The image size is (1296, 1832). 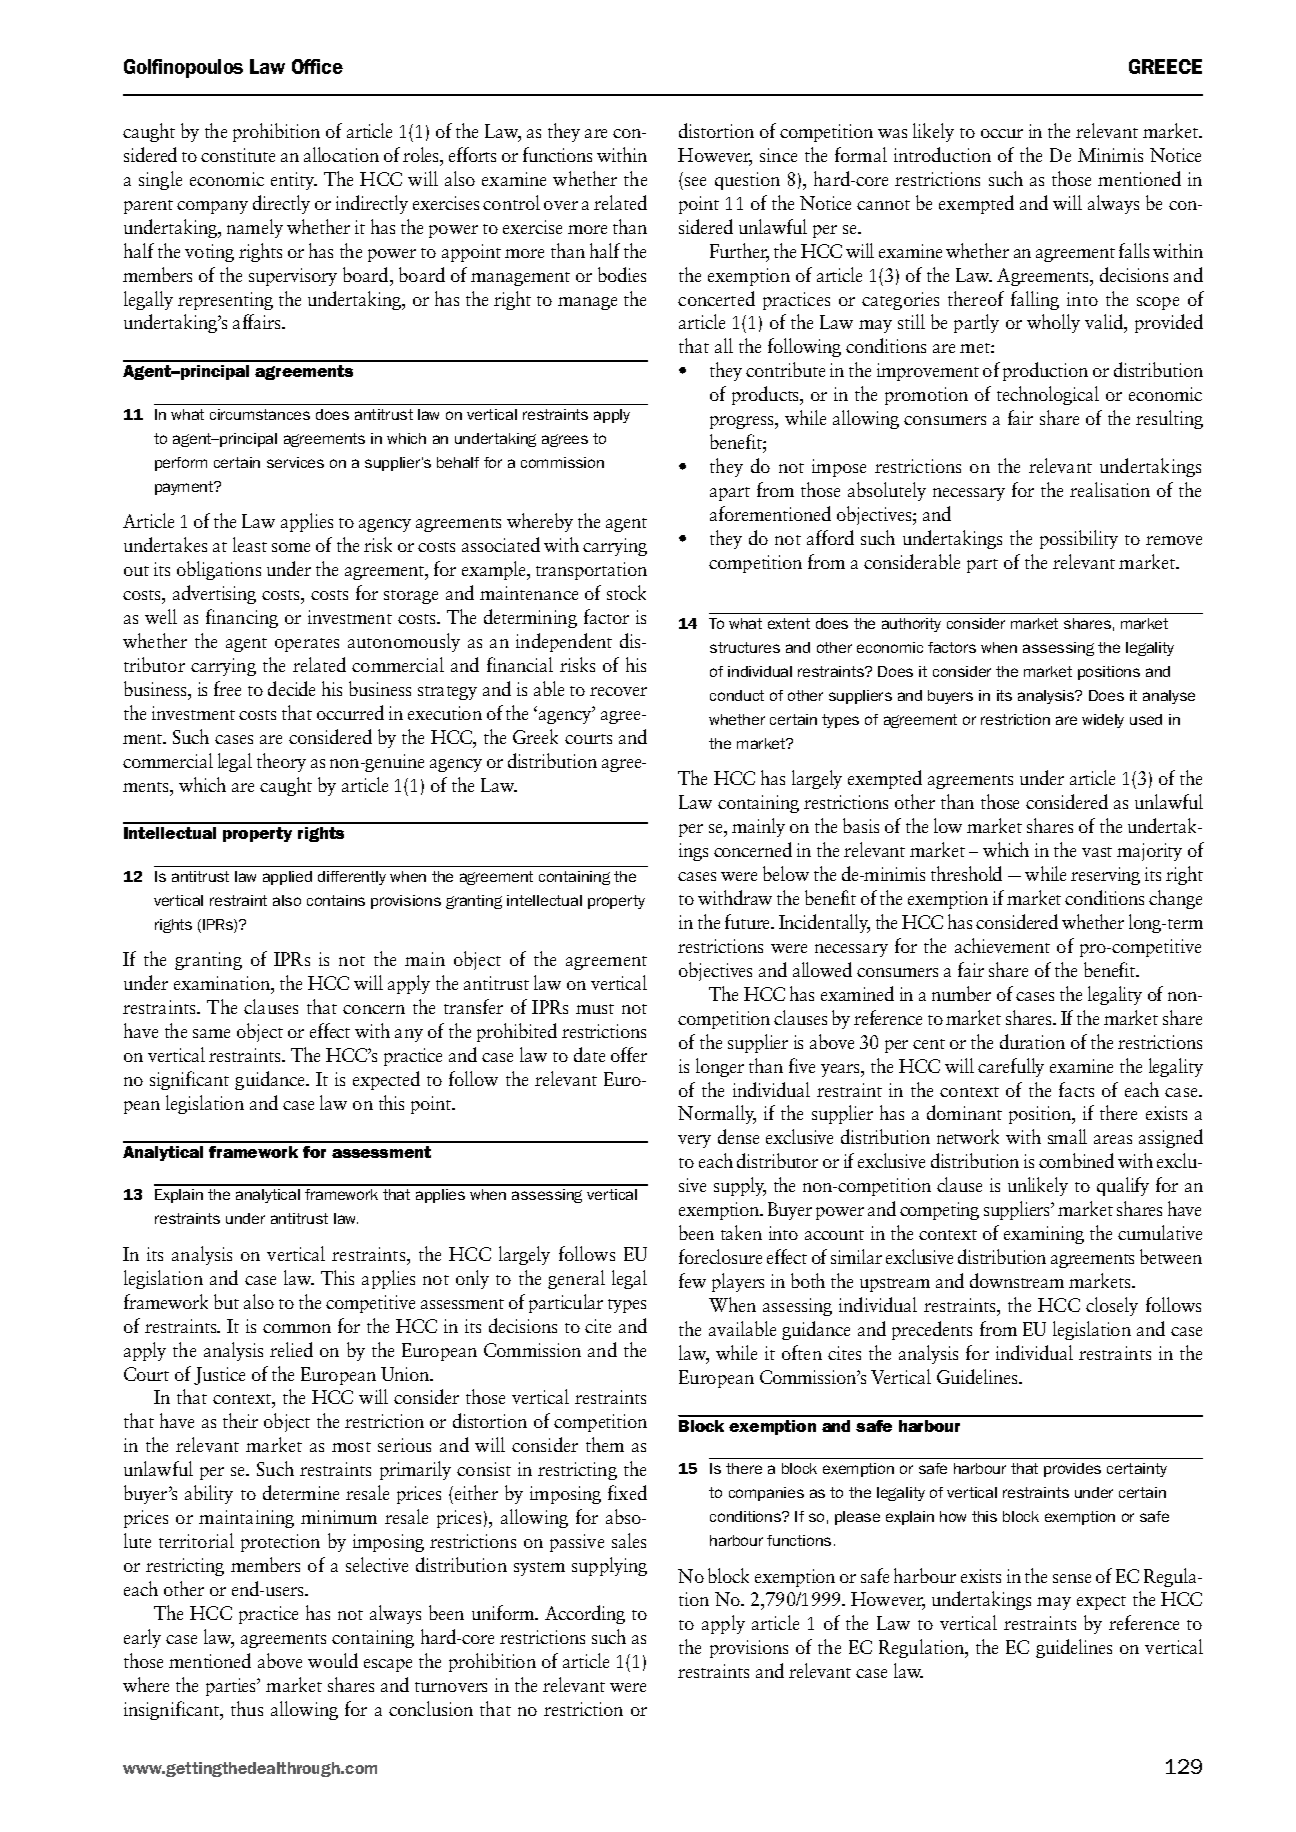 I want to click on constitute, so click(x=238, y=155).
